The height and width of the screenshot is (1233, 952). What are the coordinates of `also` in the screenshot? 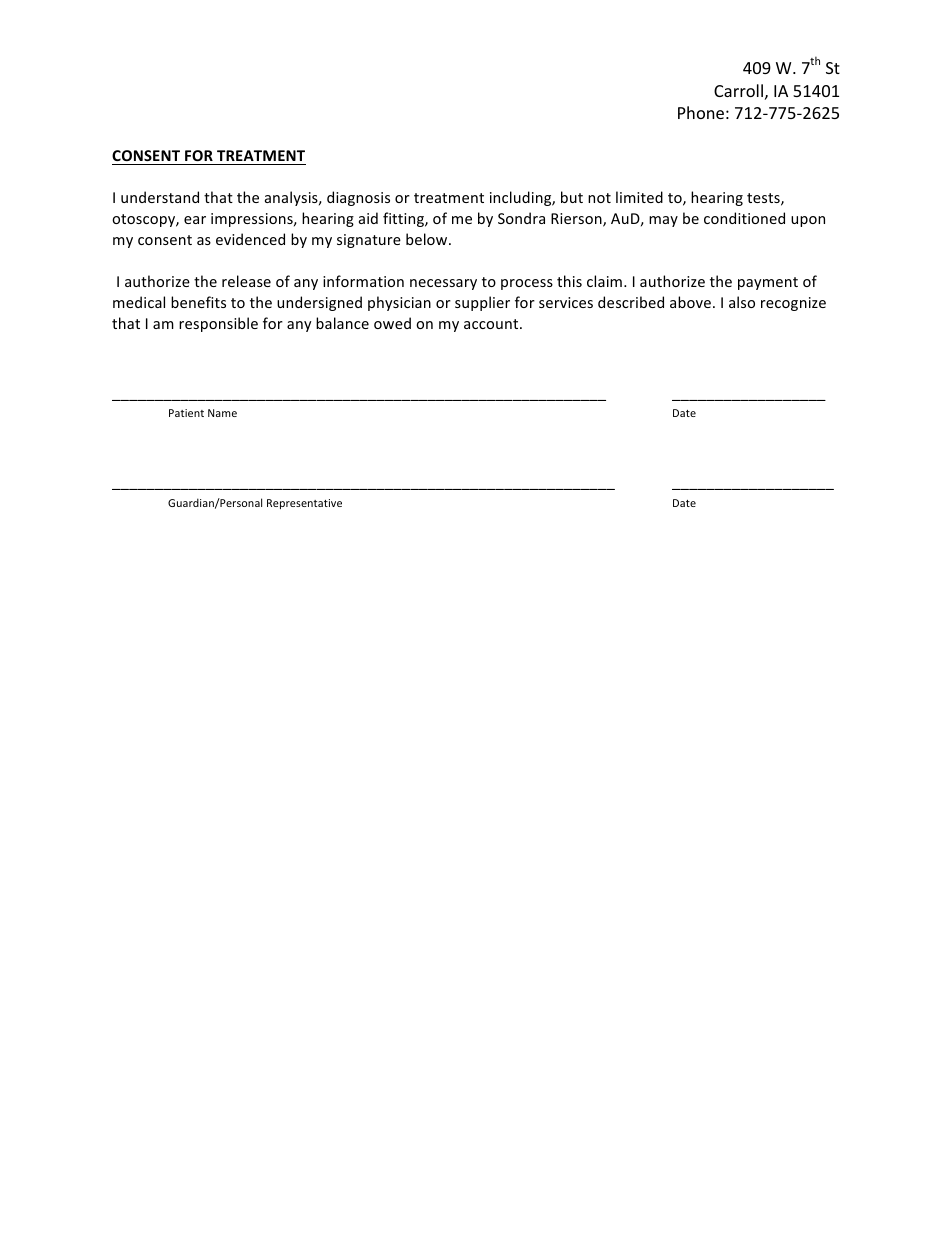 It's located at (742, 302).
